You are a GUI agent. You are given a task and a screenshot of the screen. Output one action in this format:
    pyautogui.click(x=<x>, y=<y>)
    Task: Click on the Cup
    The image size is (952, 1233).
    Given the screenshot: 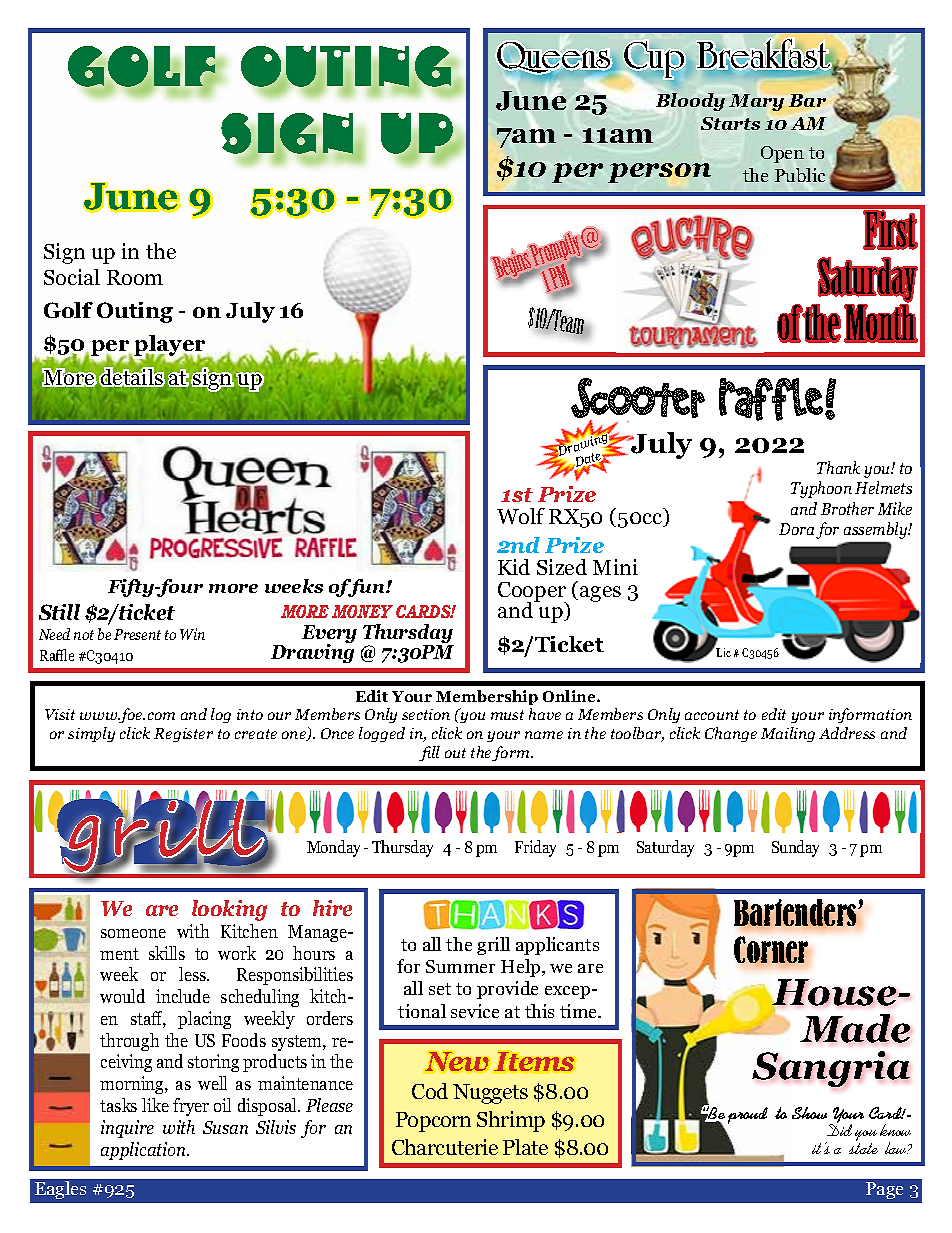 What is the action you would take?
    pyautogui.click(x=654, y=61)
